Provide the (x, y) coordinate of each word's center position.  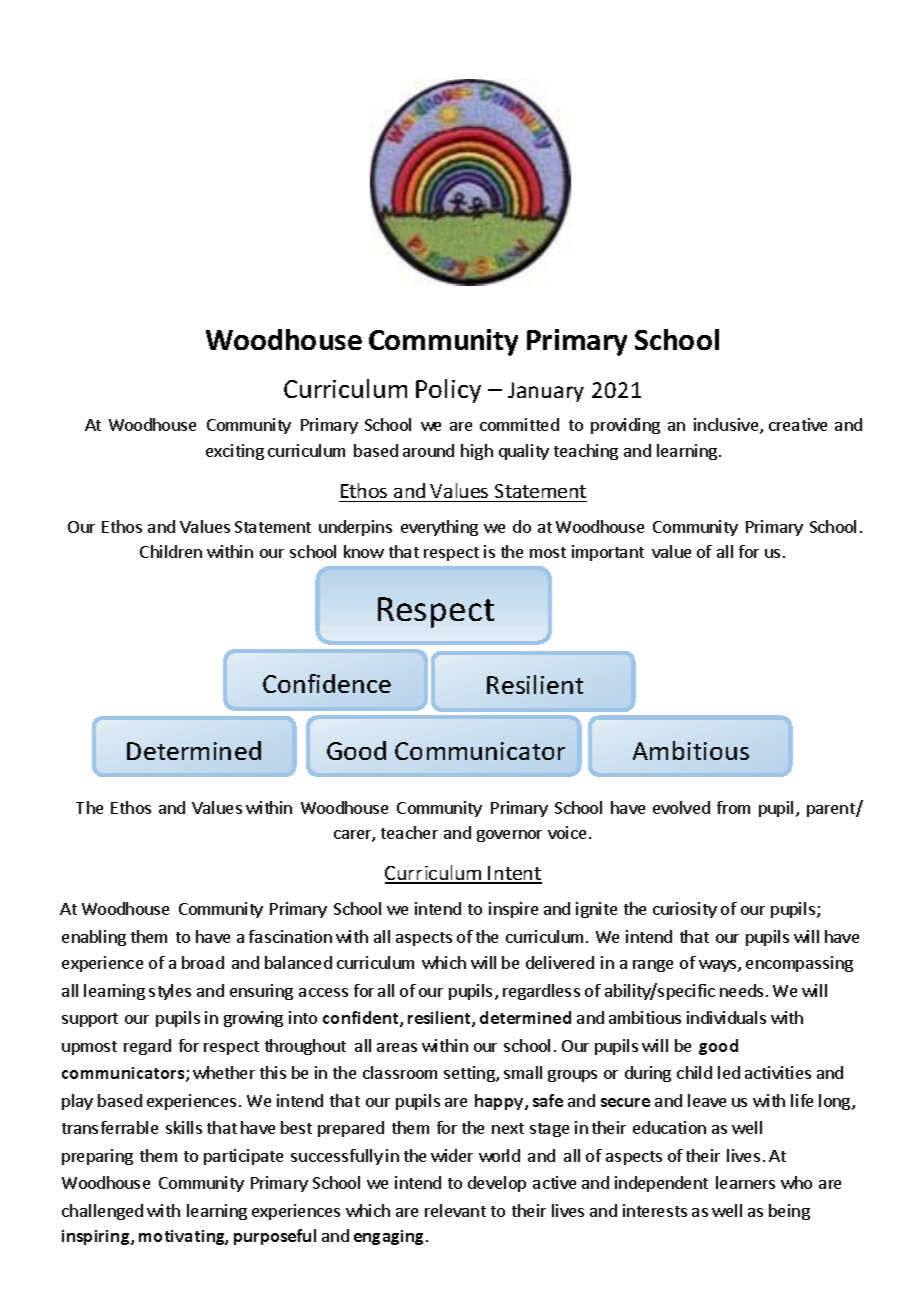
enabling (94, 938)
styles (170, 992)
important (608, 553)
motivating (183, 1237)
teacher (409, 832)
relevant (455, 1210)
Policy (448, 391)
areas (397, 1047)
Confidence (327, 683)
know (364, 551)
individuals (726, 1017)
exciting (235, 452)
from (733, 807)
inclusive (727, 426)
